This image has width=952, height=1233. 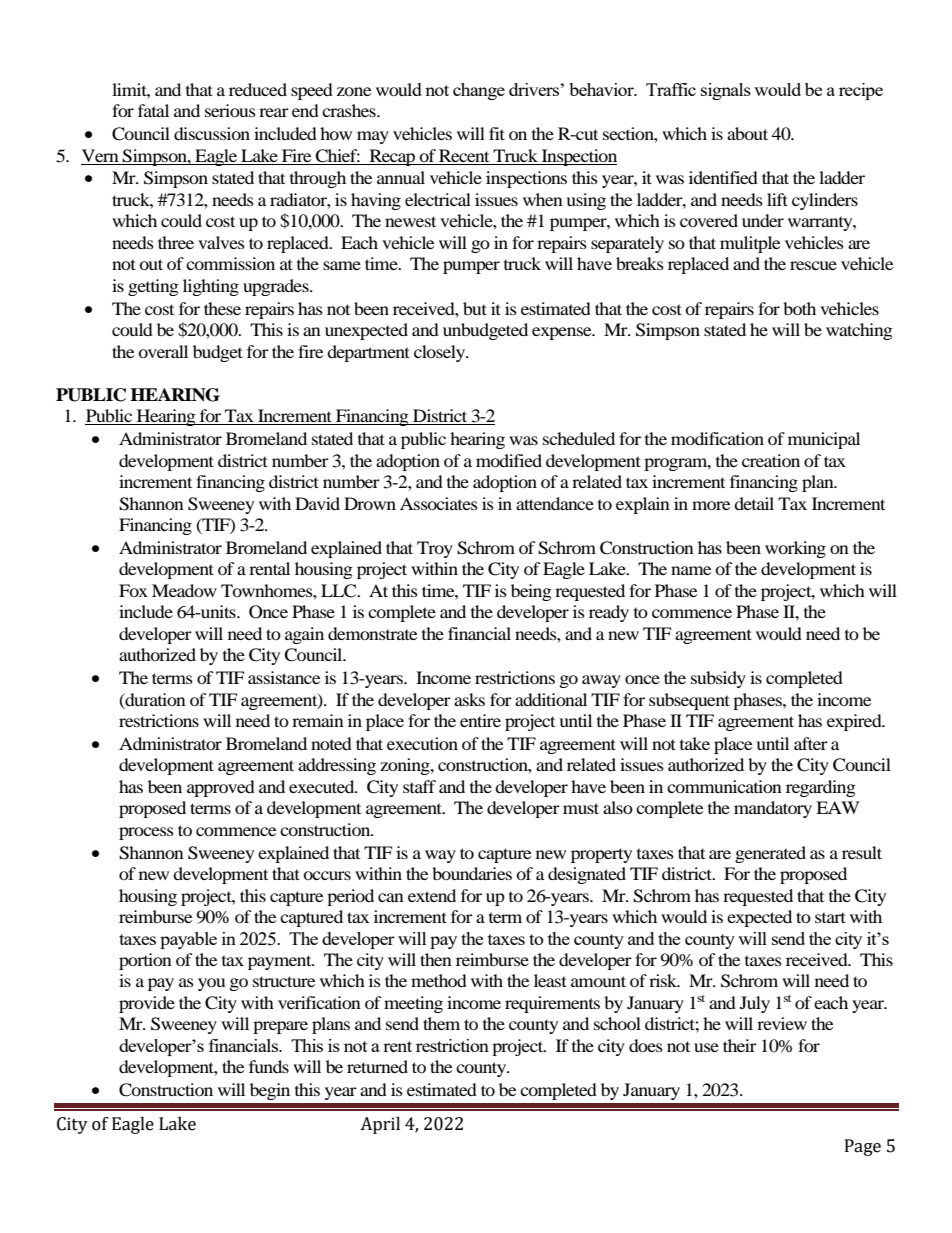 What do you see at coordinates (380, 1125) in the image?
I see `April` at bounding box center [380, 1125].
